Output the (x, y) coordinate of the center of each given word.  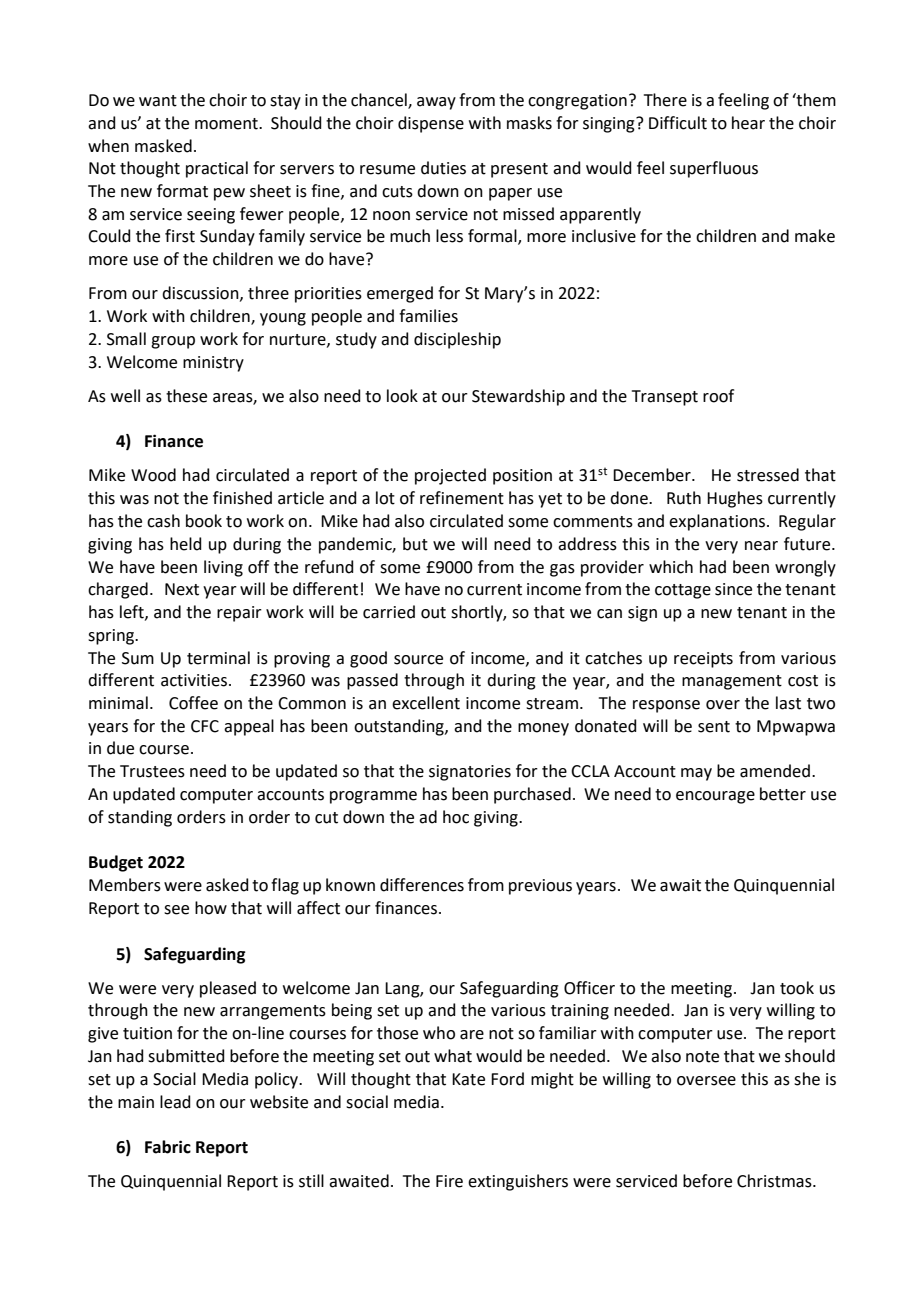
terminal (218, 658)
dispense (431, 124)
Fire (449, 1181)
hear (748, 123)
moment (227, 124)
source (418, 660)
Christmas (775, 1181)
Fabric (168, 1147)
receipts (703, 660)
